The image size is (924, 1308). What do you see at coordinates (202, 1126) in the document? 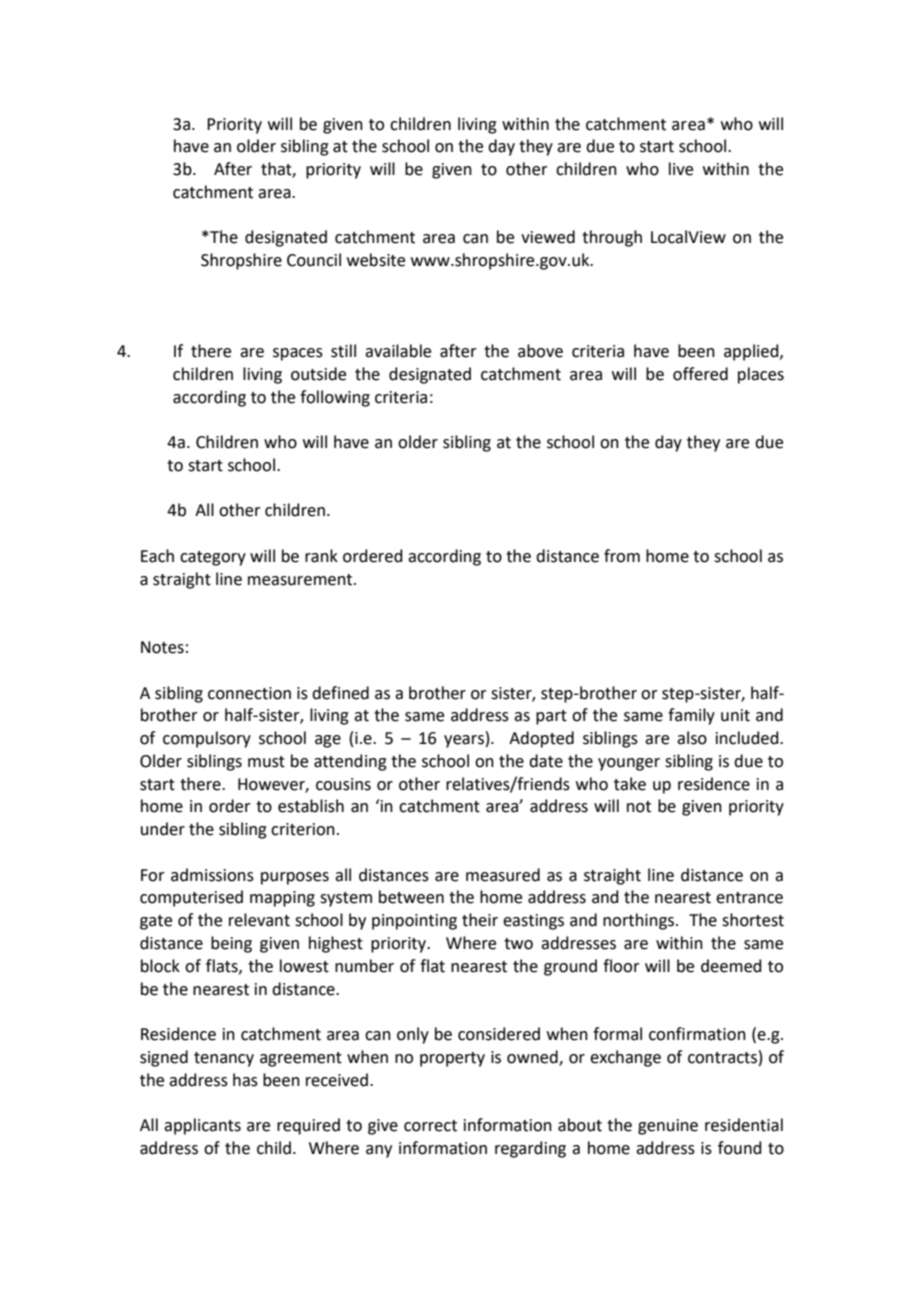
I see `applicants` at bounding box center [202, 1126].
